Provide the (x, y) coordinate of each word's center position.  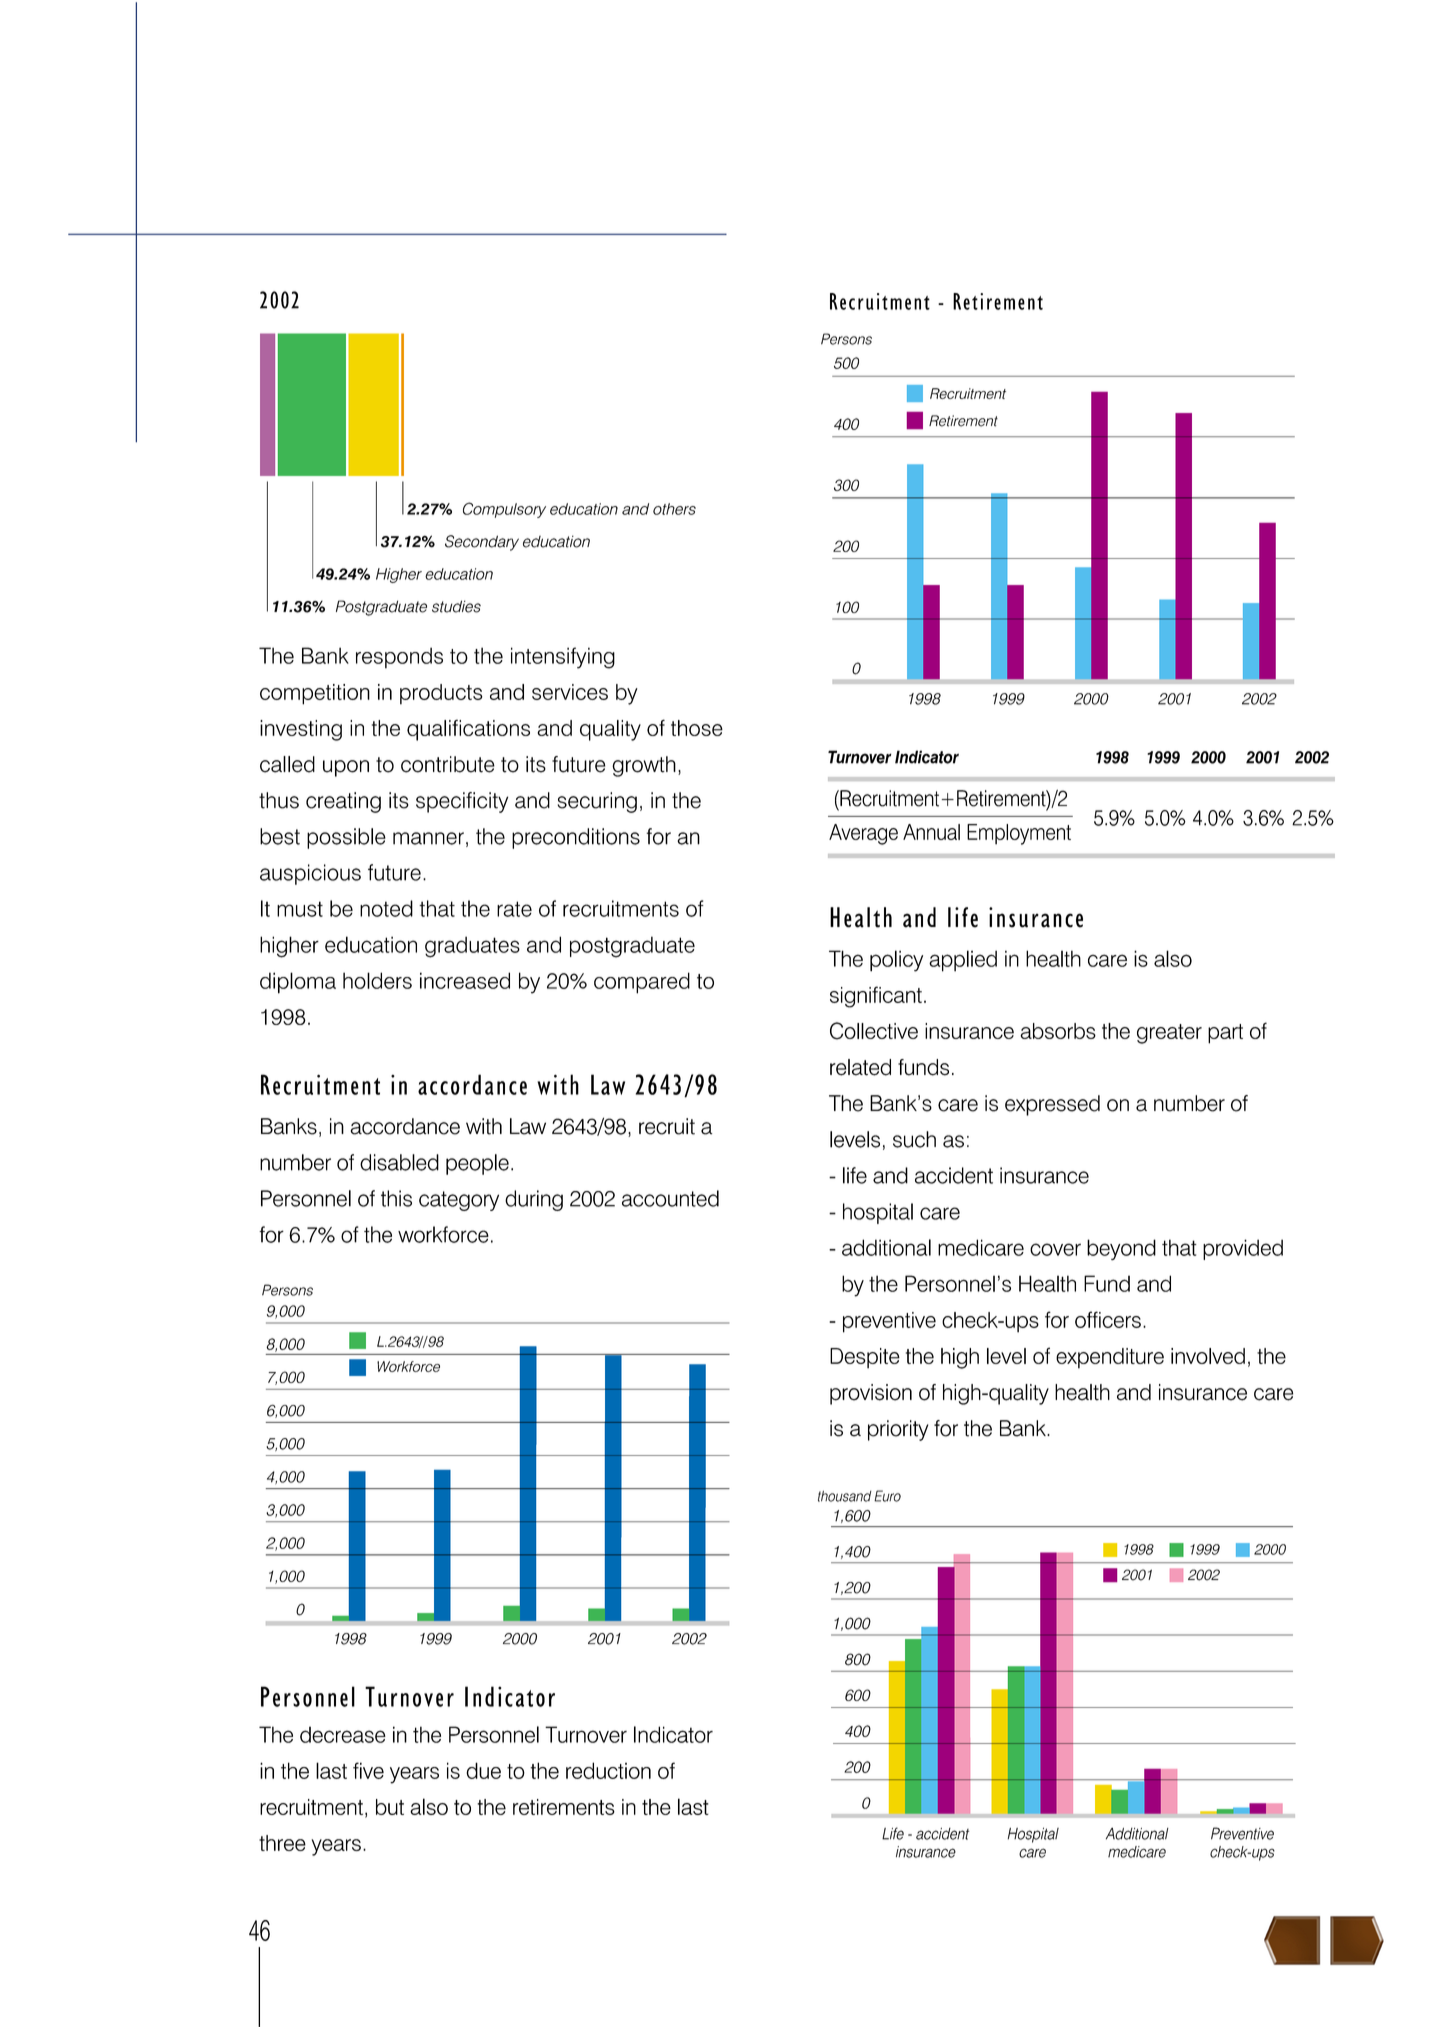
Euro (887, 1496)
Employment (1019, 834)
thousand (844, 1496)
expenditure (1110, 1358)
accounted (670, 1198)
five (368, 1770)
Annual (931, 832)
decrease (343, 1734)
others (674, 509)
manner (428, 838)
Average (863, 834)
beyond (1121, 1249)
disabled (399, 1162)
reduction (608, 1770)
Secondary (482, 543)
